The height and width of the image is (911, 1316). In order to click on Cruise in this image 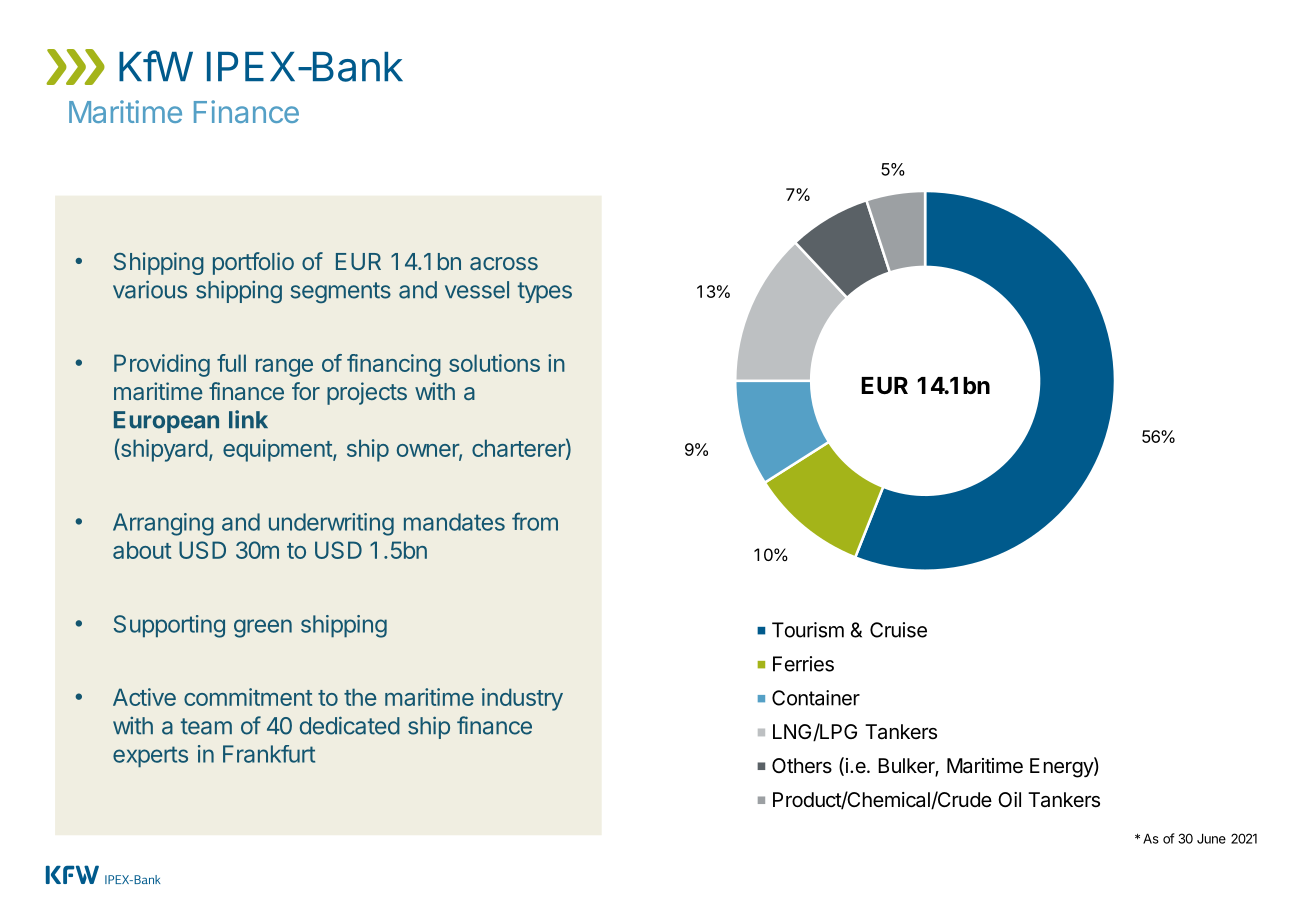, I will do `click(898, 630)`.
